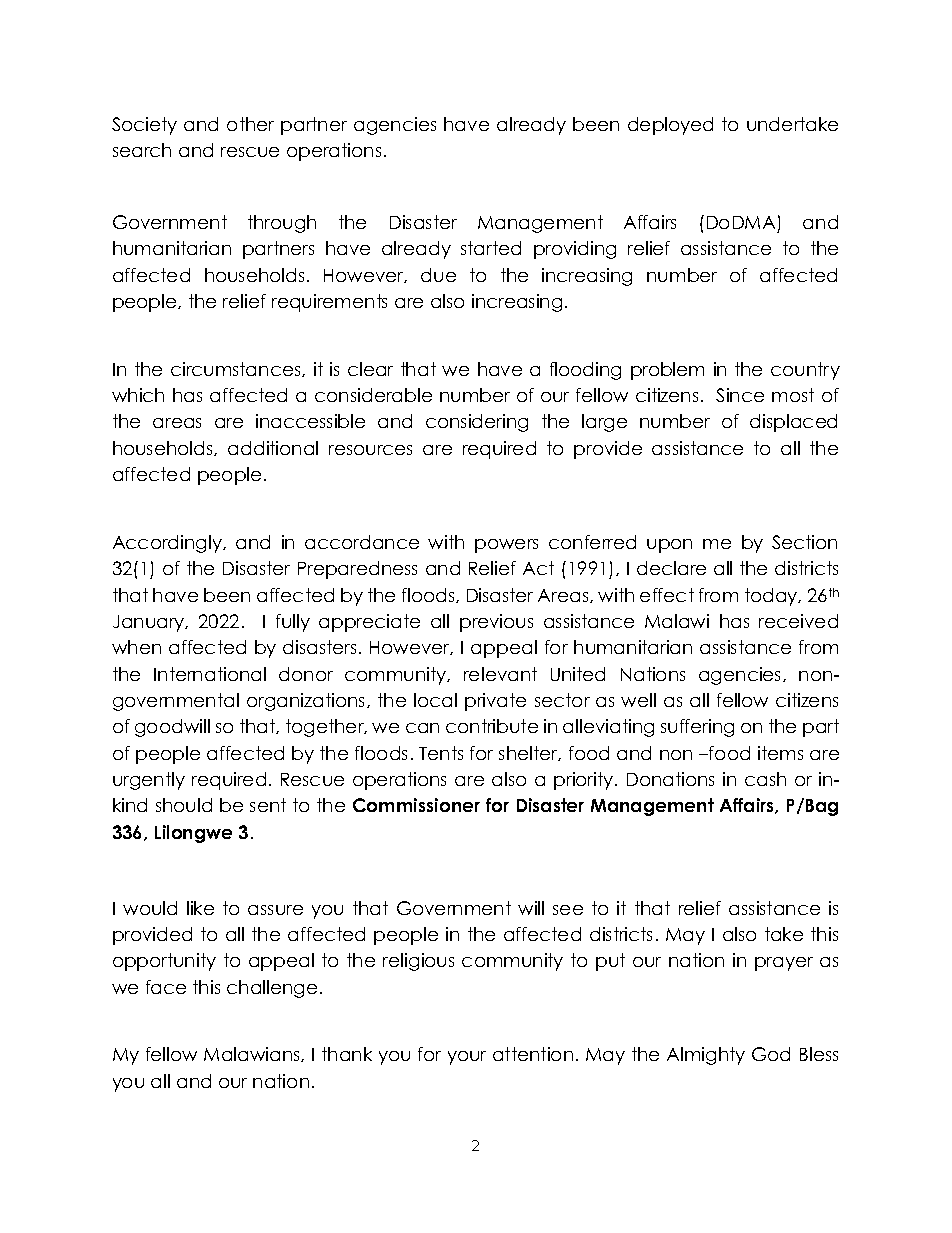  What do you see at coordinates (772, 597) in the screenshot?
I see `today` at bounding box center [772, 597].
